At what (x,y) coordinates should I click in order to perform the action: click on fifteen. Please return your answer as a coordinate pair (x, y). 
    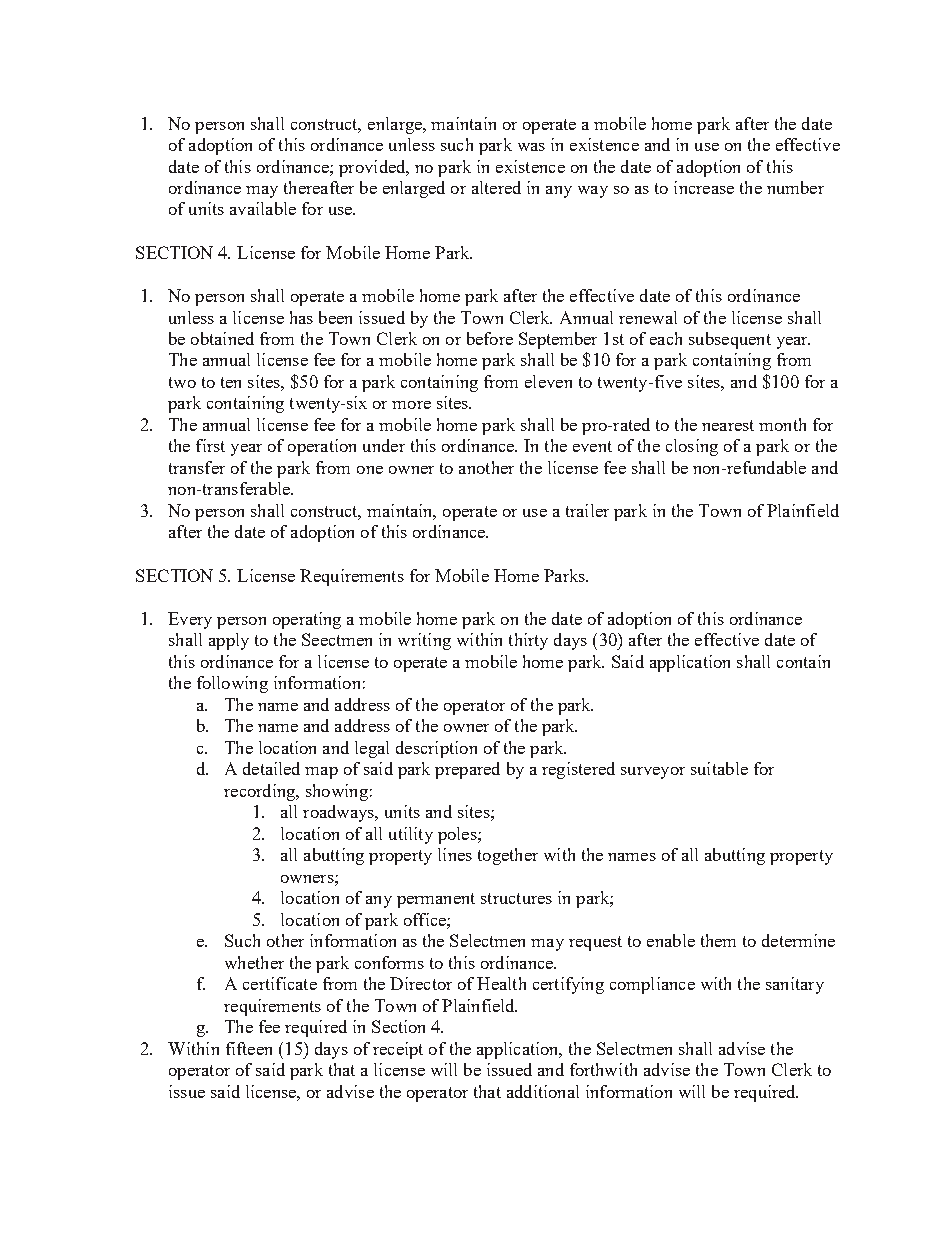
    Looking at the image, I should click on (249, 1048).
